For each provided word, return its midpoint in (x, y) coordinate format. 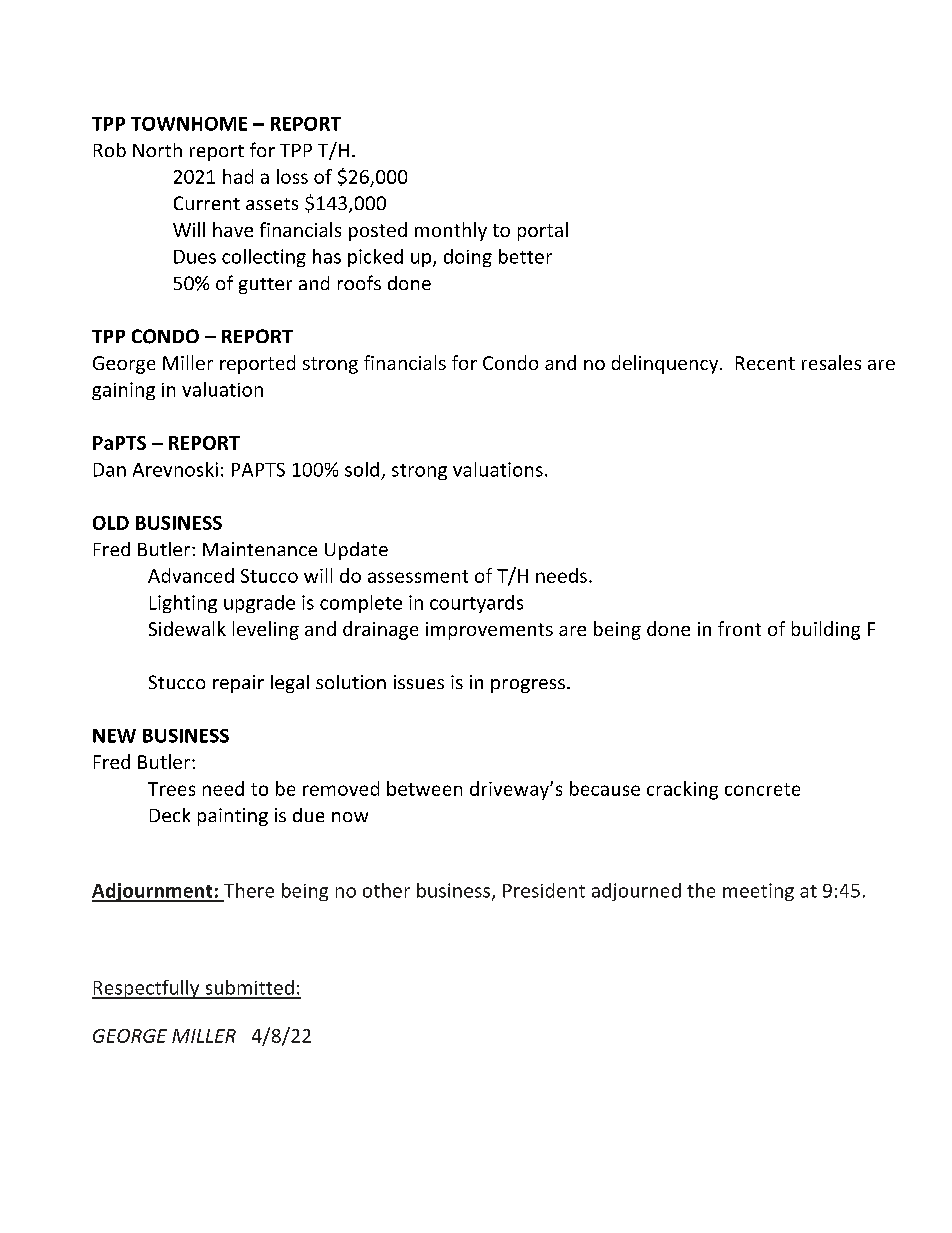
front (739, 628)
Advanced (191, 575)
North (157, 150)
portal (543, 231)
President (544, 890)
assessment (418, 576)
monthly (451, 231)
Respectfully (147, 989)
